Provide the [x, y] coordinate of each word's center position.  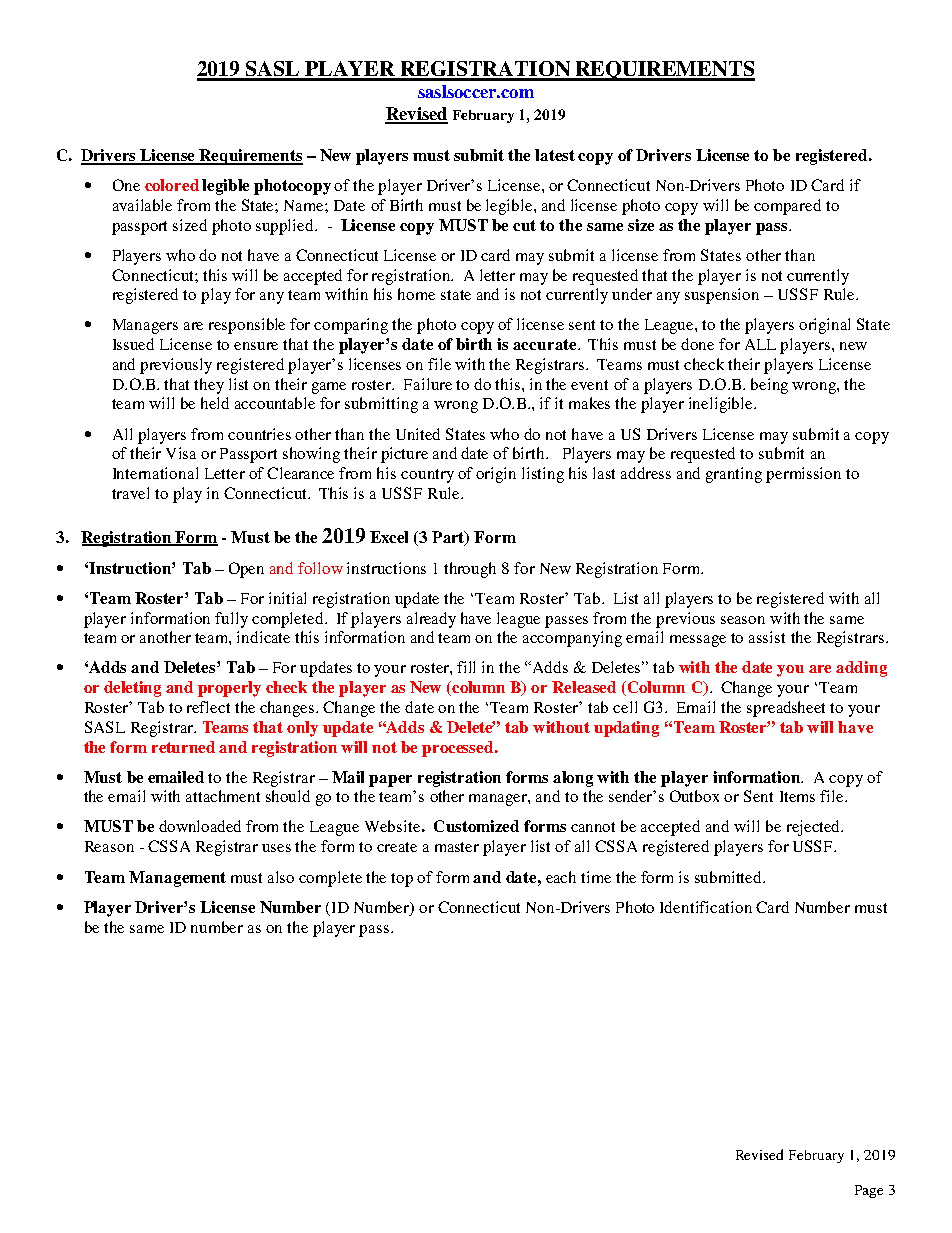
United [418, 434]
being [769, 386]
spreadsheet [786, 709]
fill [466, 667]
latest [555, 155]
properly [229, 689]
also [281, 877]
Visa [181, 453]
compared [787, 207]
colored [172, 185]
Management [177, 879]
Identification [706, 907]
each [561, 877]
